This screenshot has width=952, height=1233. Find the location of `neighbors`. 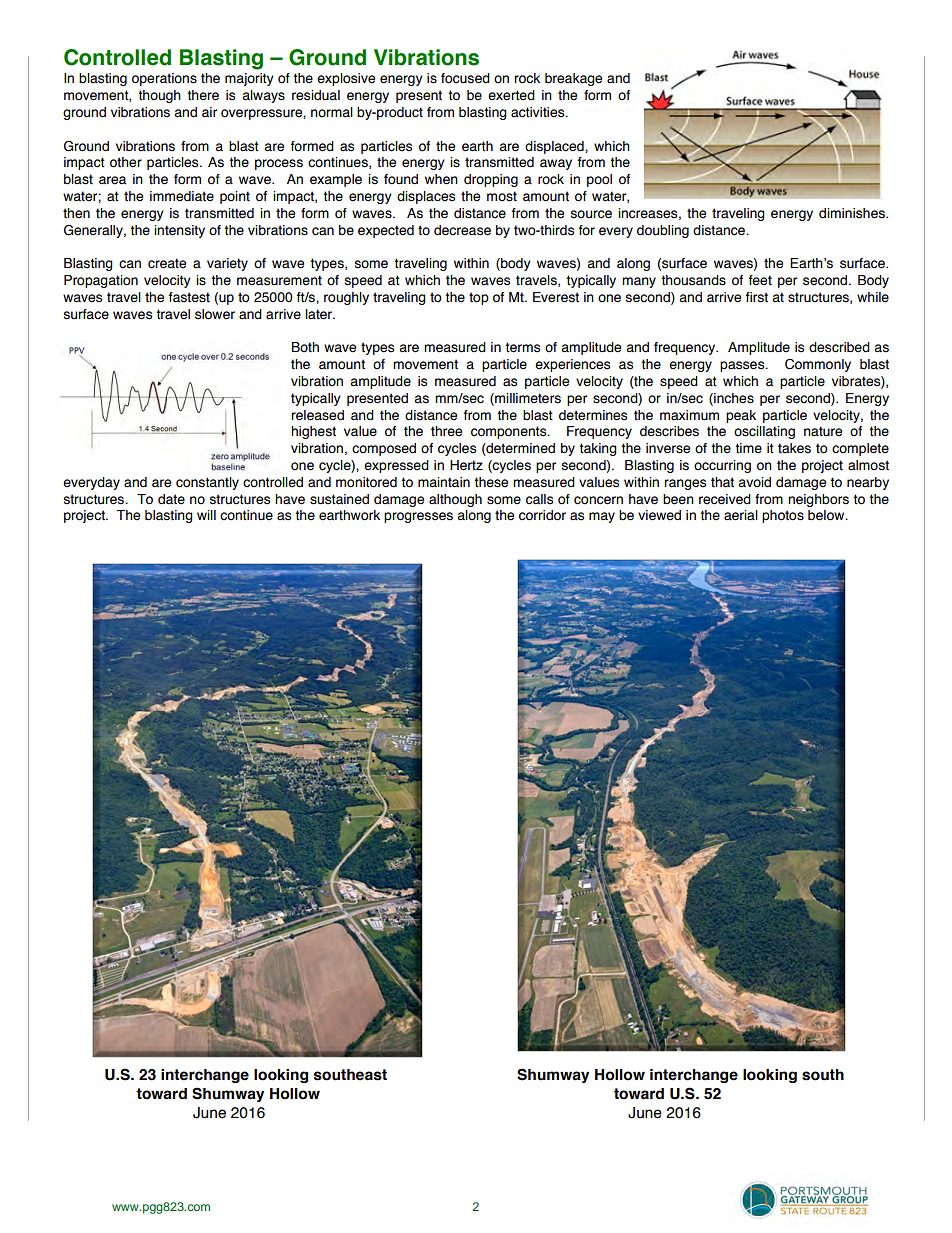

neighbors is located at coordinates (818, 500).
